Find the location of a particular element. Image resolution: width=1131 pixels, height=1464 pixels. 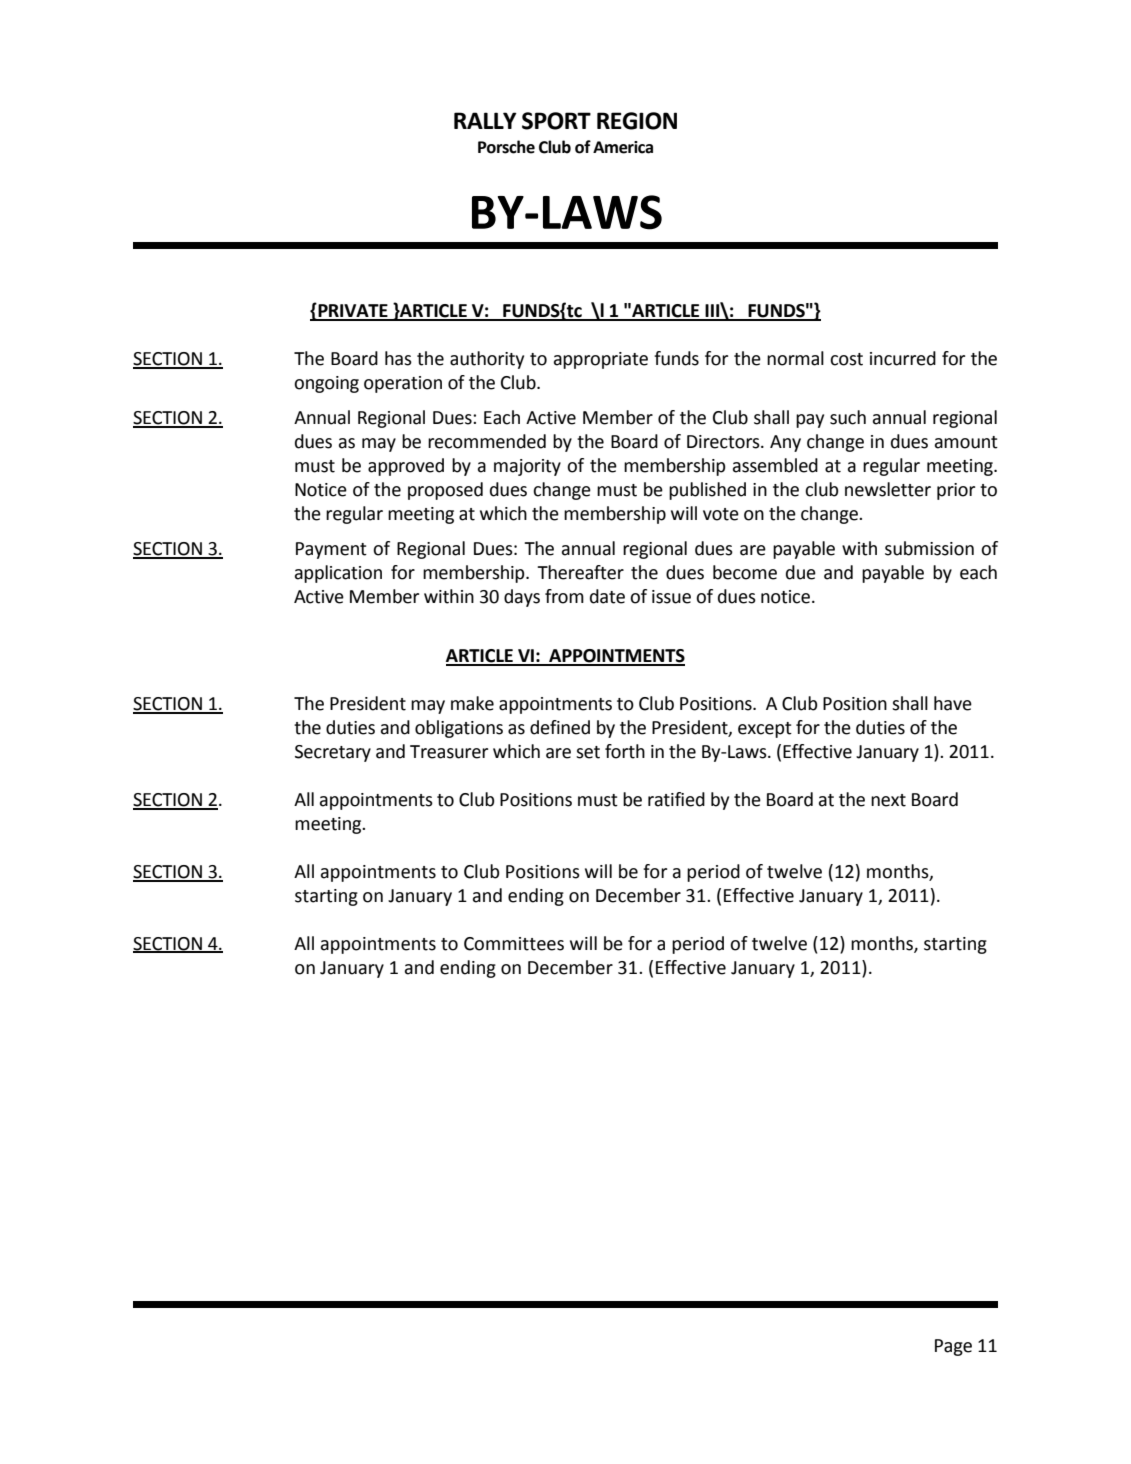

ratified is located at coordinates (676, 799).
